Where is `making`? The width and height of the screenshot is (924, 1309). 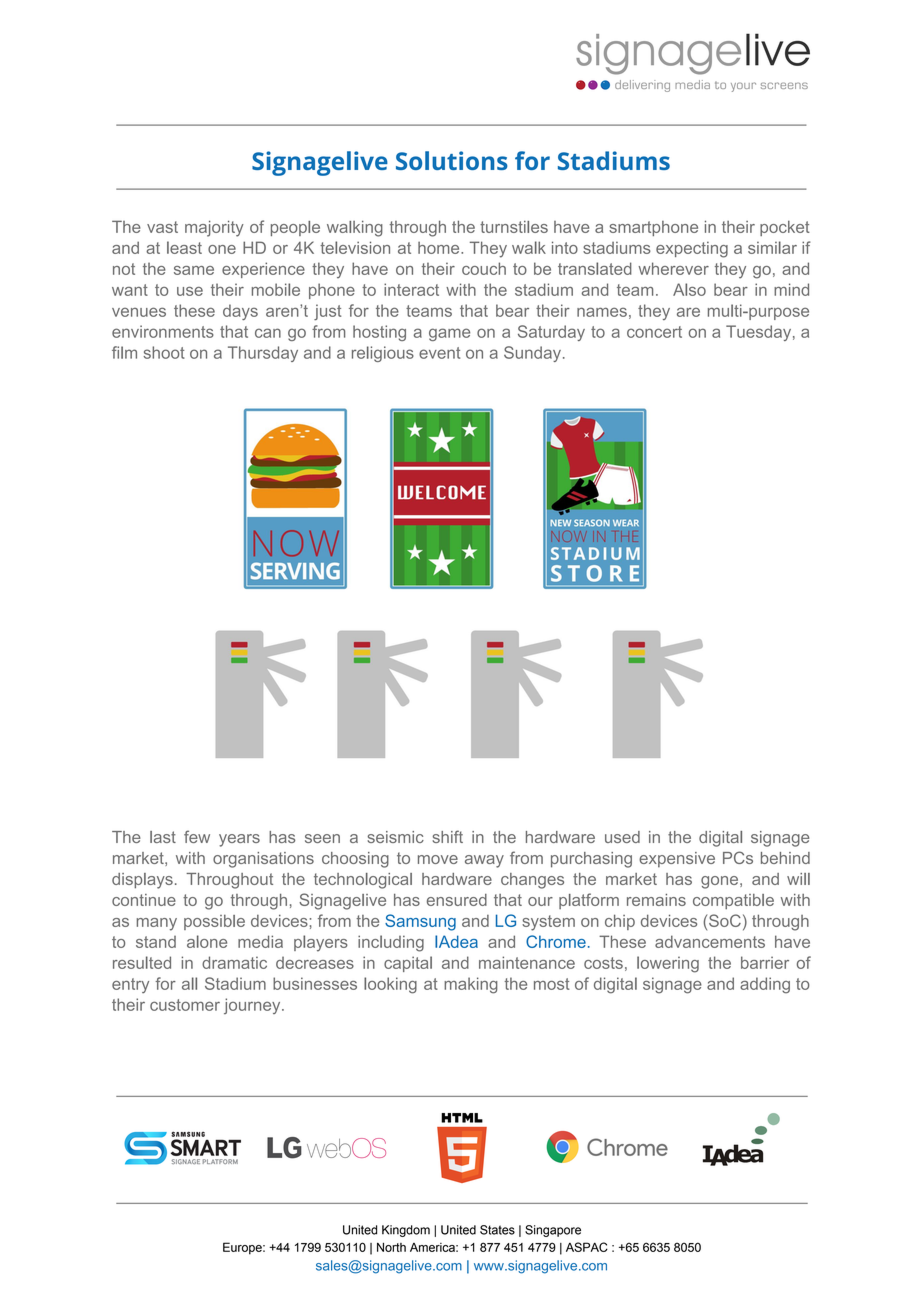
making is located at coordinates (471, 985).
